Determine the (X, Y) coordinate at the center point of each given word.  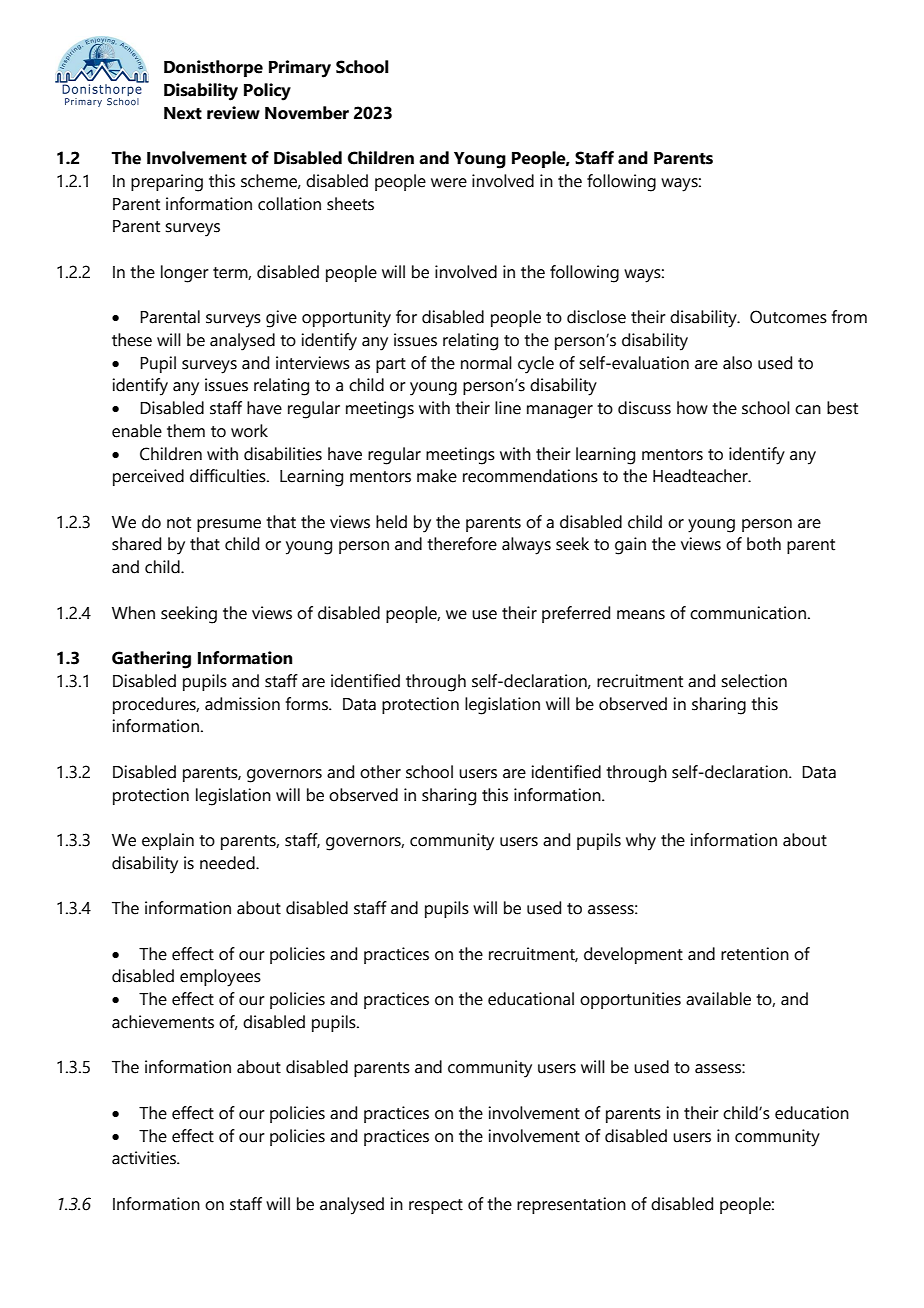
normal (486, 363)
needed (228, 863)
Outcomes (788, 317)
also (737, 363)
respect (436, 1206)
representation (571, 1205)
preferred (576, 614)
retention (755, 954)
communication (748, 613)
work (249, 431)
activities (145, 1158)
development (633, 955)
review (233, 113)
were (449, 183)
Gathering (151, 660)
